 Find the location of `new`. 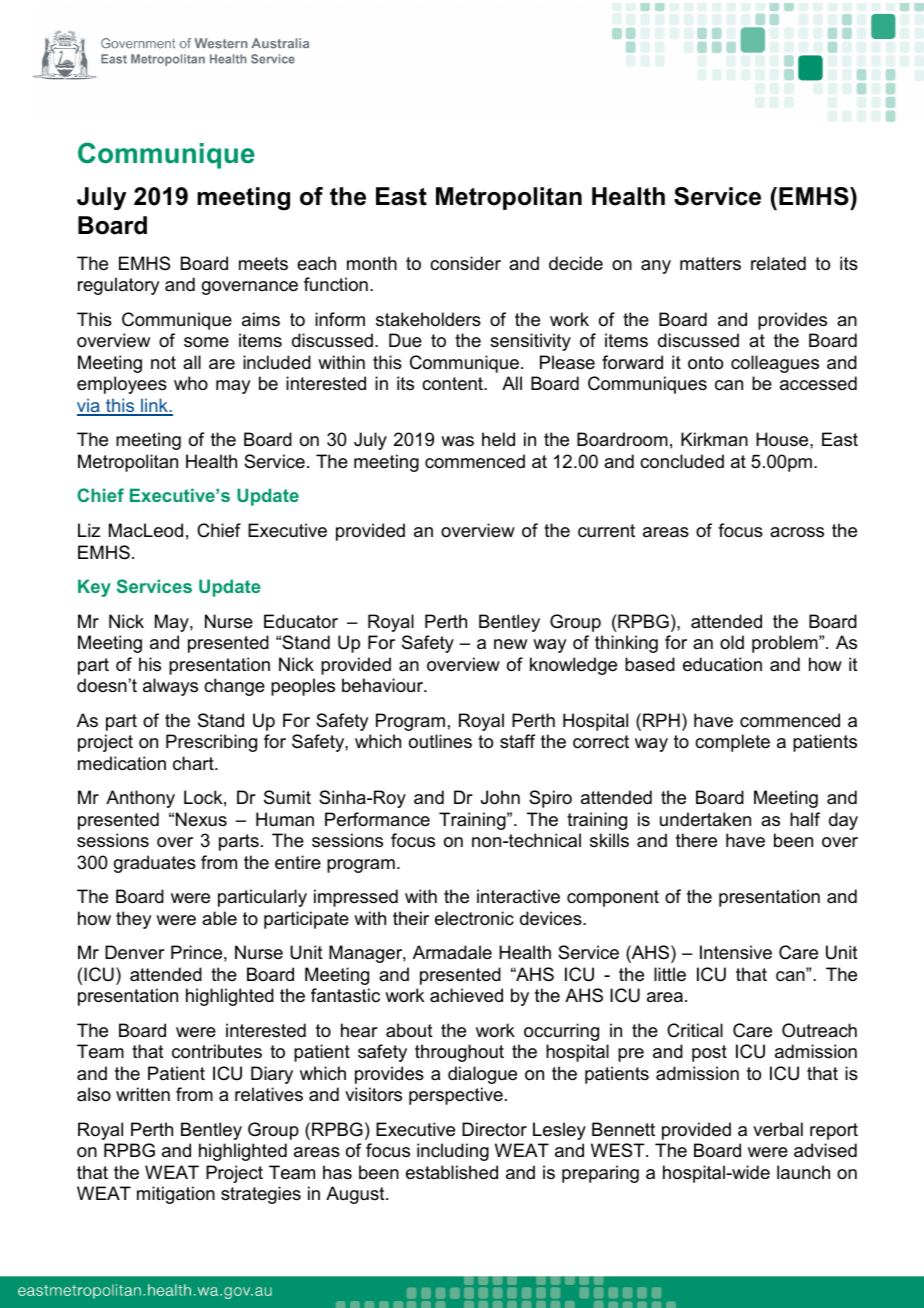

new is located at coordinates (510, 644).
